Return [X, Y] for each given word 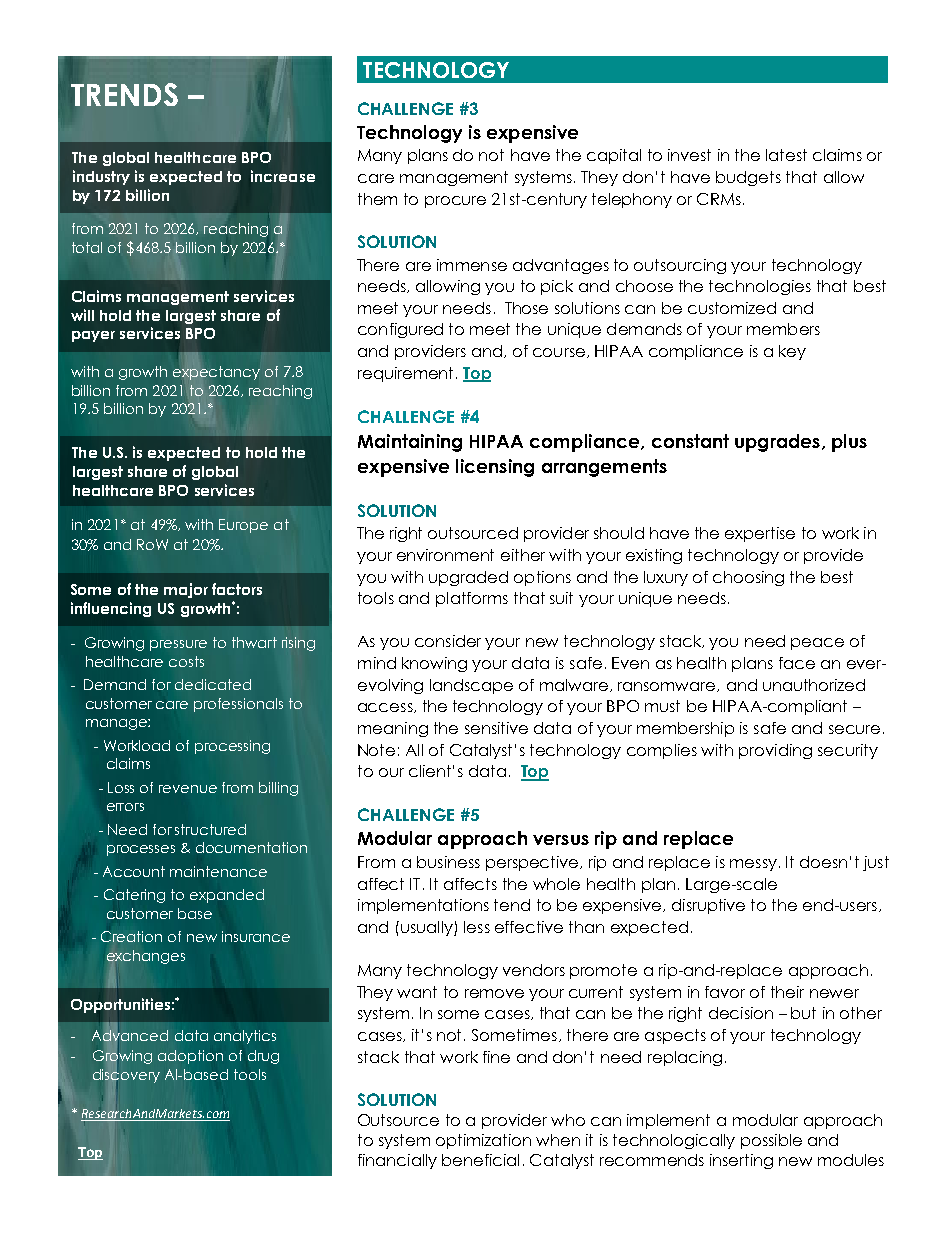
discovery [126, 1076]
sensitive [496, 728]
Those [526, 308]
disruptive [708, 906]
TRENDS [124, 94]
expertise [760, 534]
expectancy [216, 372]
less [477, 927]
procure [455, 202]
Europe [243, 526]
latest [786, 155]
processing [232, 747]
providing [775, 751]
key [792, 352]
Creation [131, 936]
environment [445, 555]
